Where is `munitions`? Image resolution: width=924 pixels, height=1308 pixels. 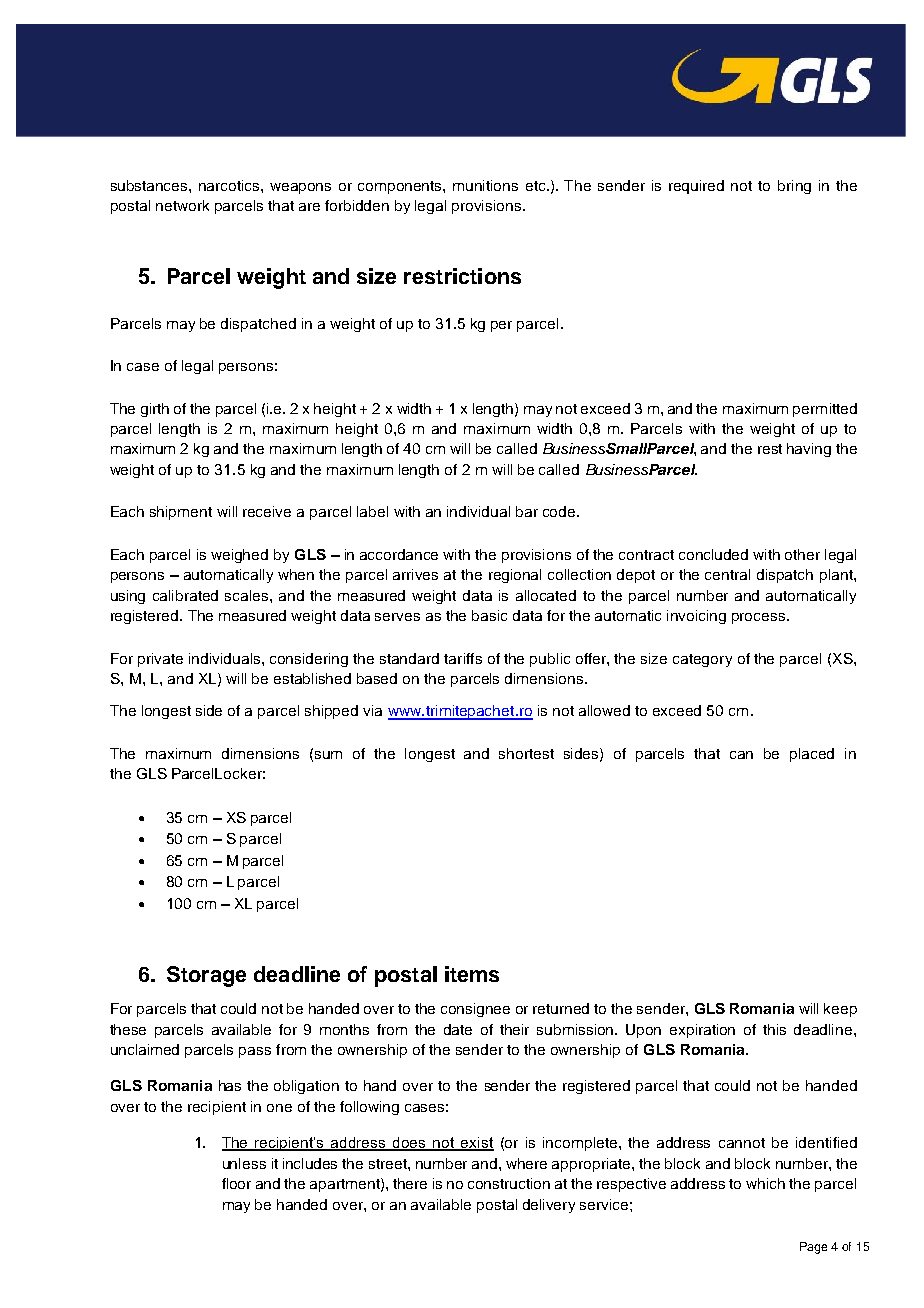 munitions is located at coordinates (485, 185).
